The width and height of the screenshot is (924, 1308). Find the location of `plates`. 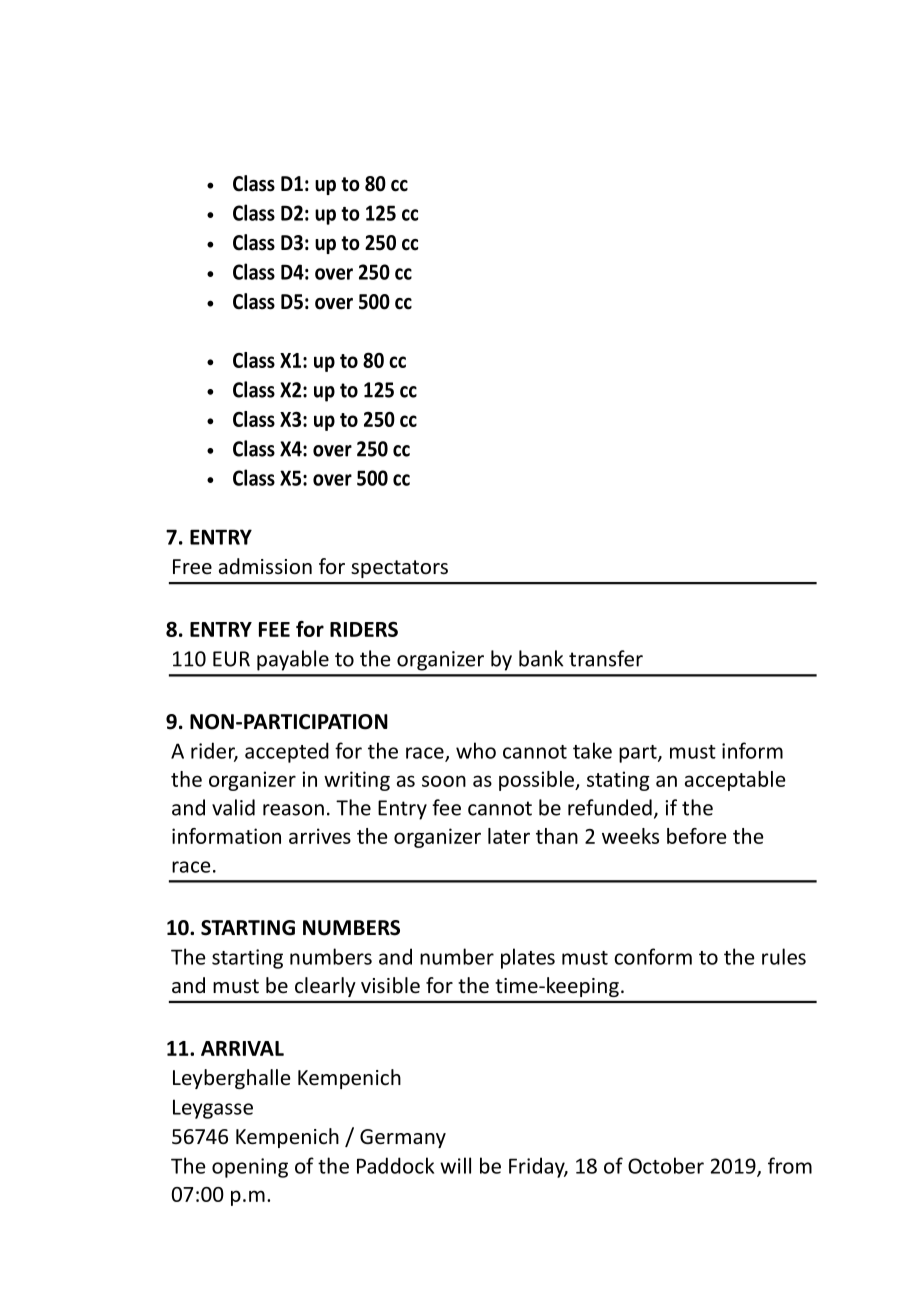

plates is located at coordinates (528, 958).
